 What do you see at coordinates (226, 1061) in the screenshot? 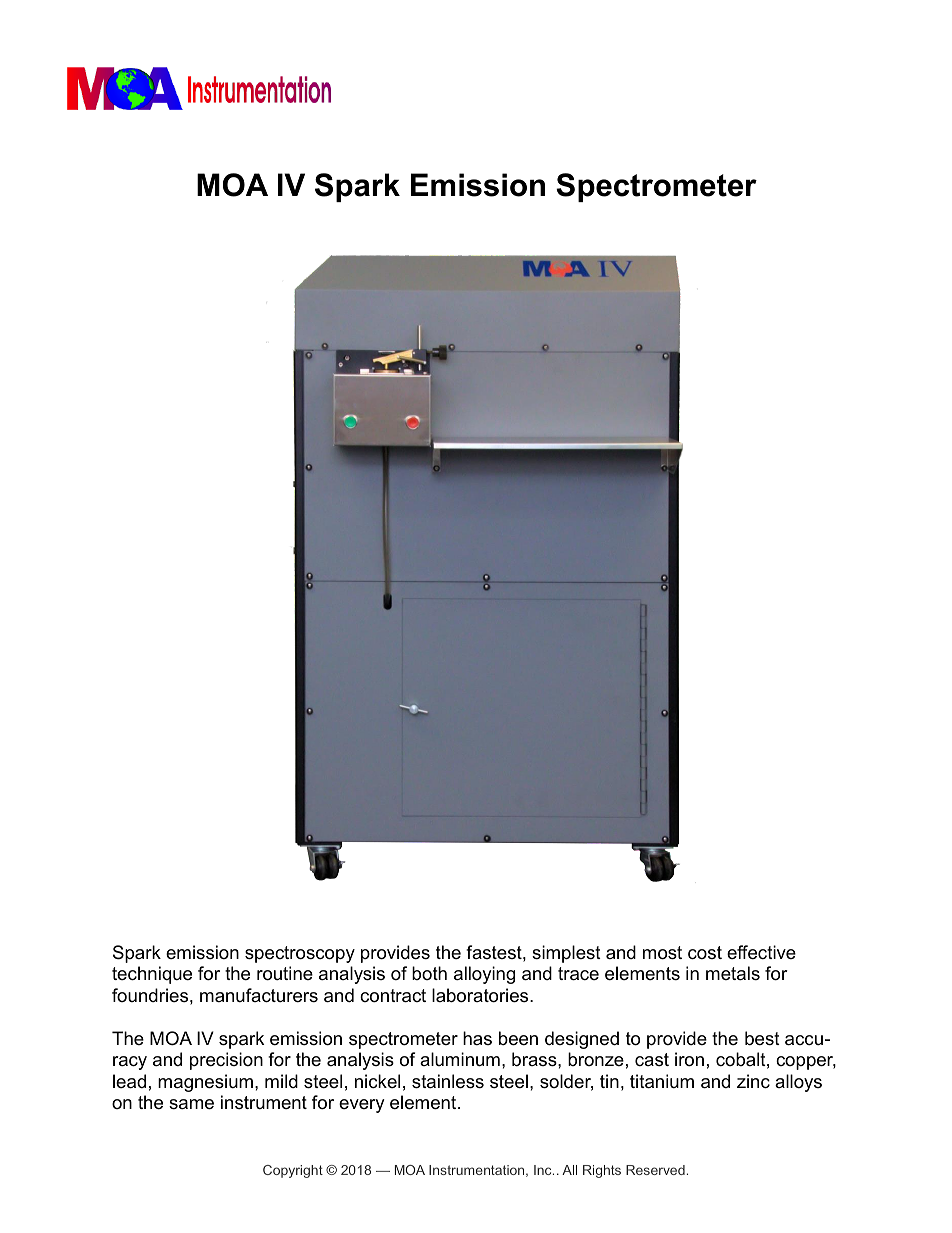
I see `precision` at bounding box center [226, 1061].
